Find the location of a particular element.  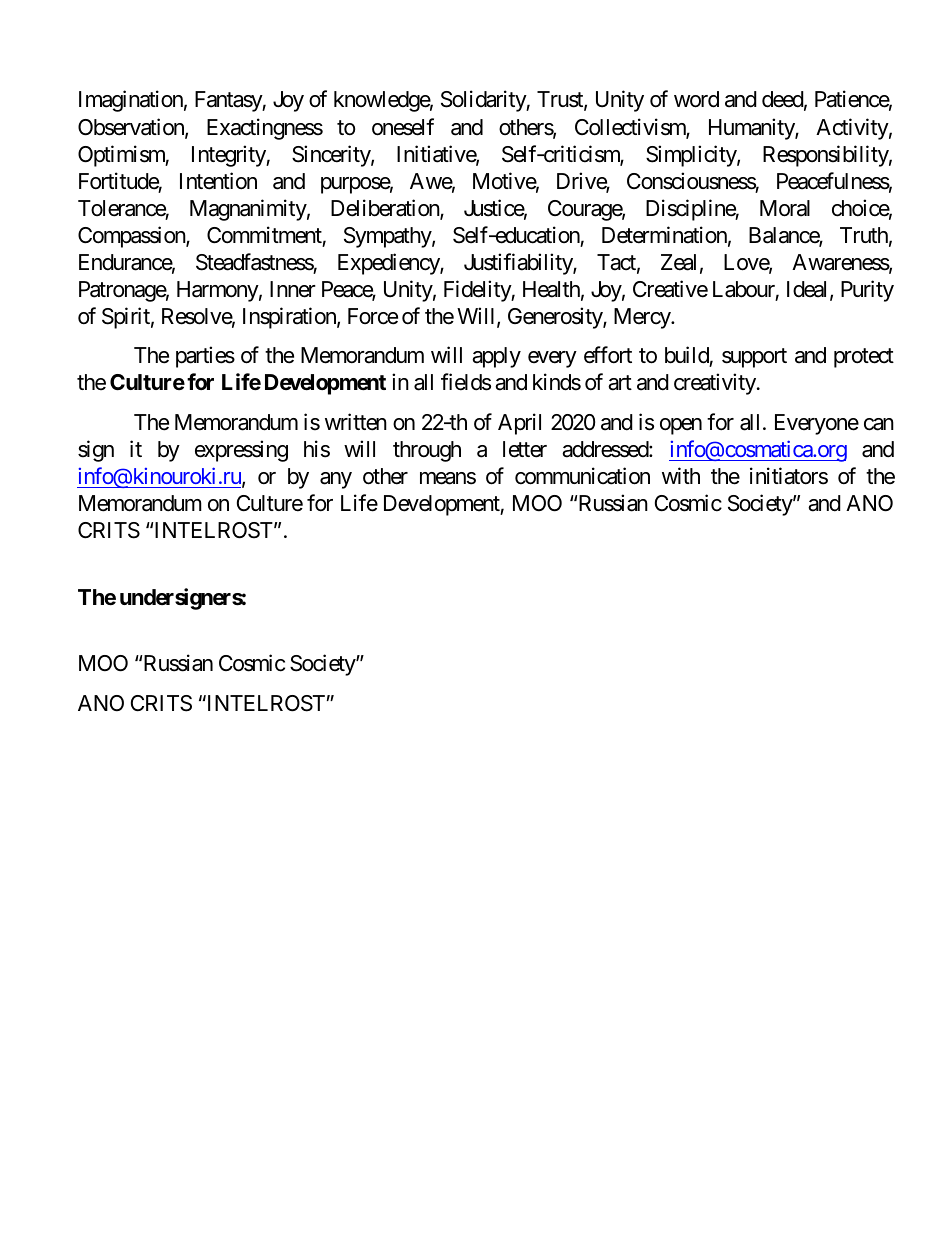

Humanity is located at coordinates (752, 129).
